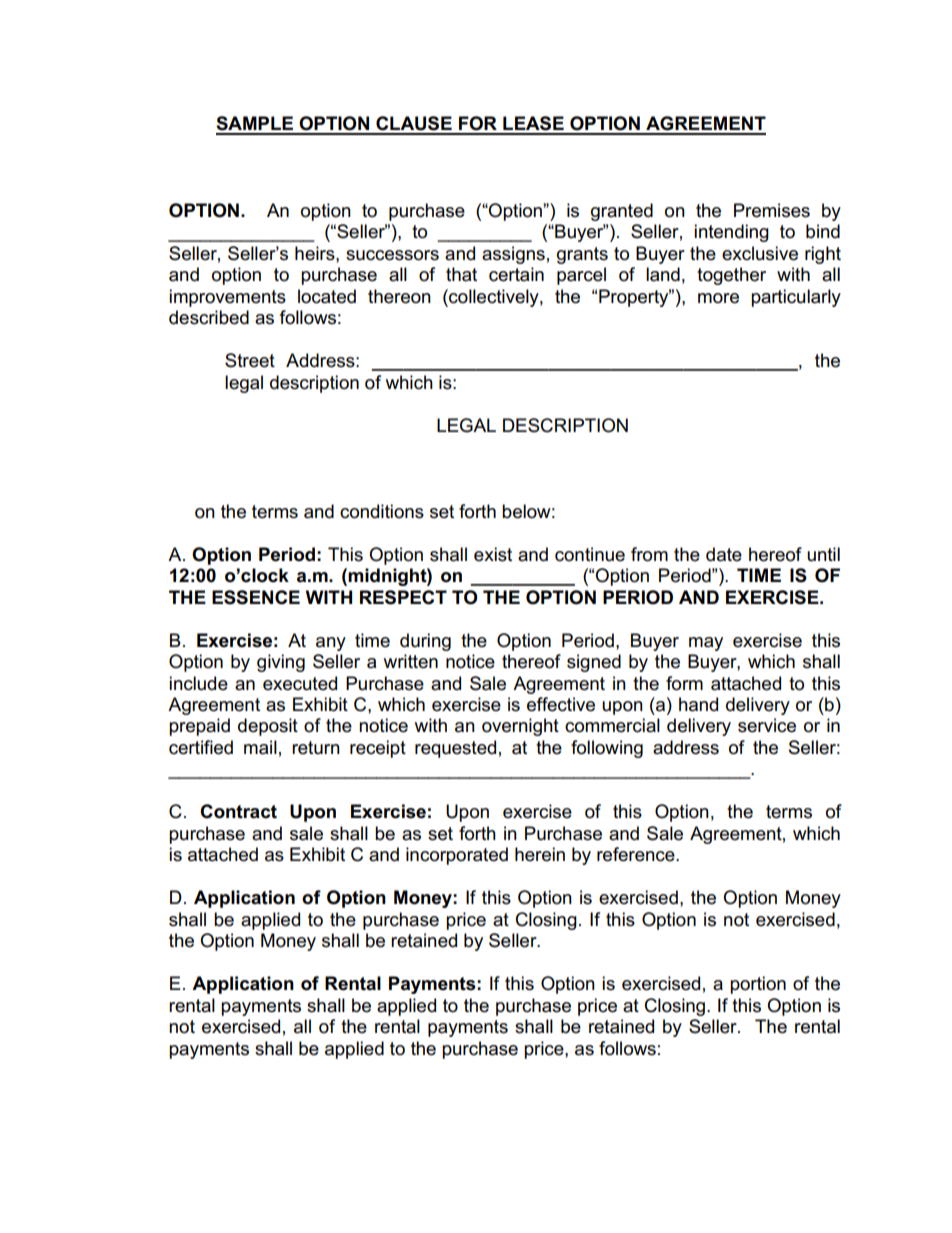 This image has width=952, height=1233. What do you see at coordinates (260, 747) in the image?
I see `mail` at bounding box center [260, 747].
